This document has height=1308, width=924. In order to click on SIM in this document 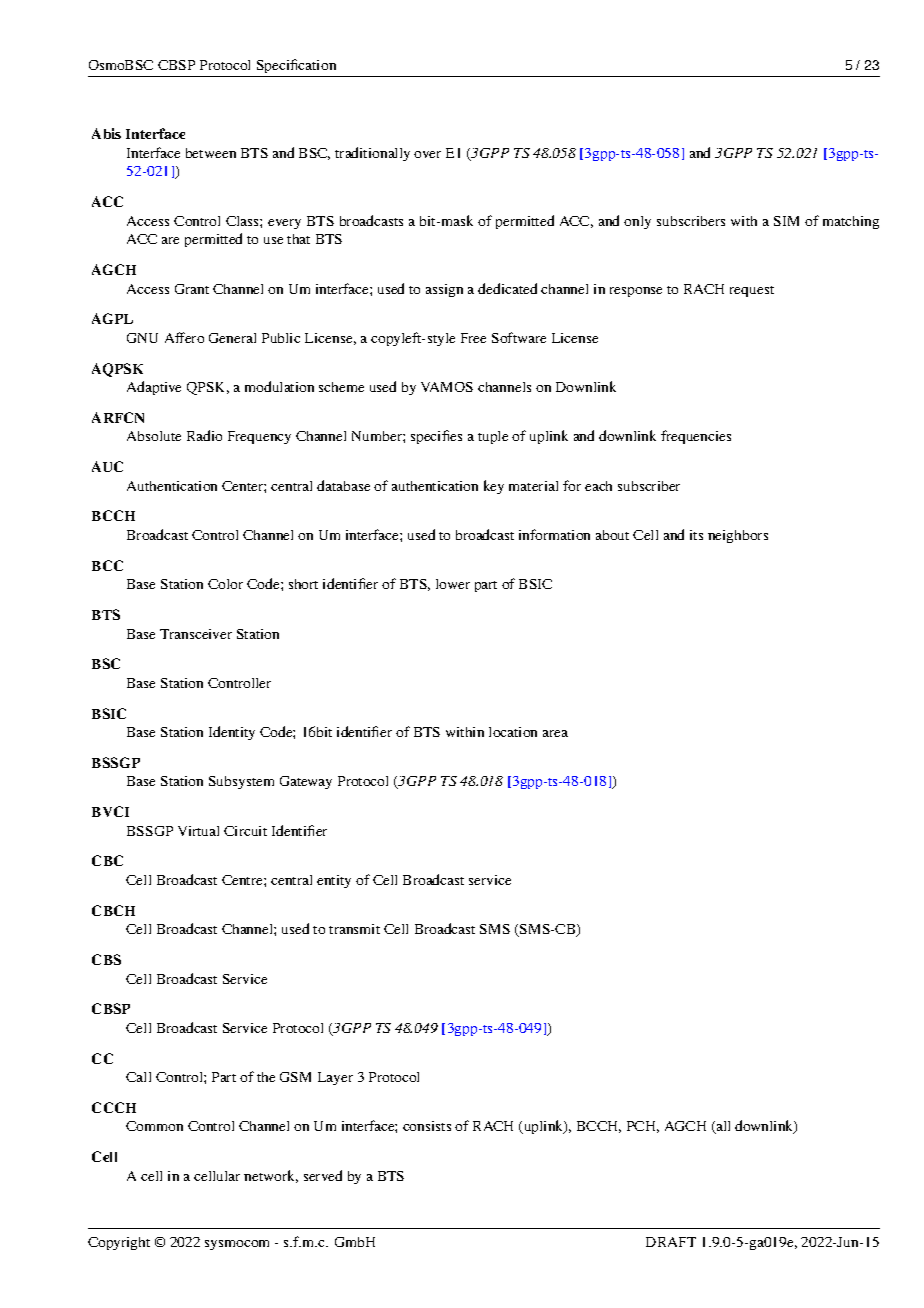, I will do `click(786, 221)`.
